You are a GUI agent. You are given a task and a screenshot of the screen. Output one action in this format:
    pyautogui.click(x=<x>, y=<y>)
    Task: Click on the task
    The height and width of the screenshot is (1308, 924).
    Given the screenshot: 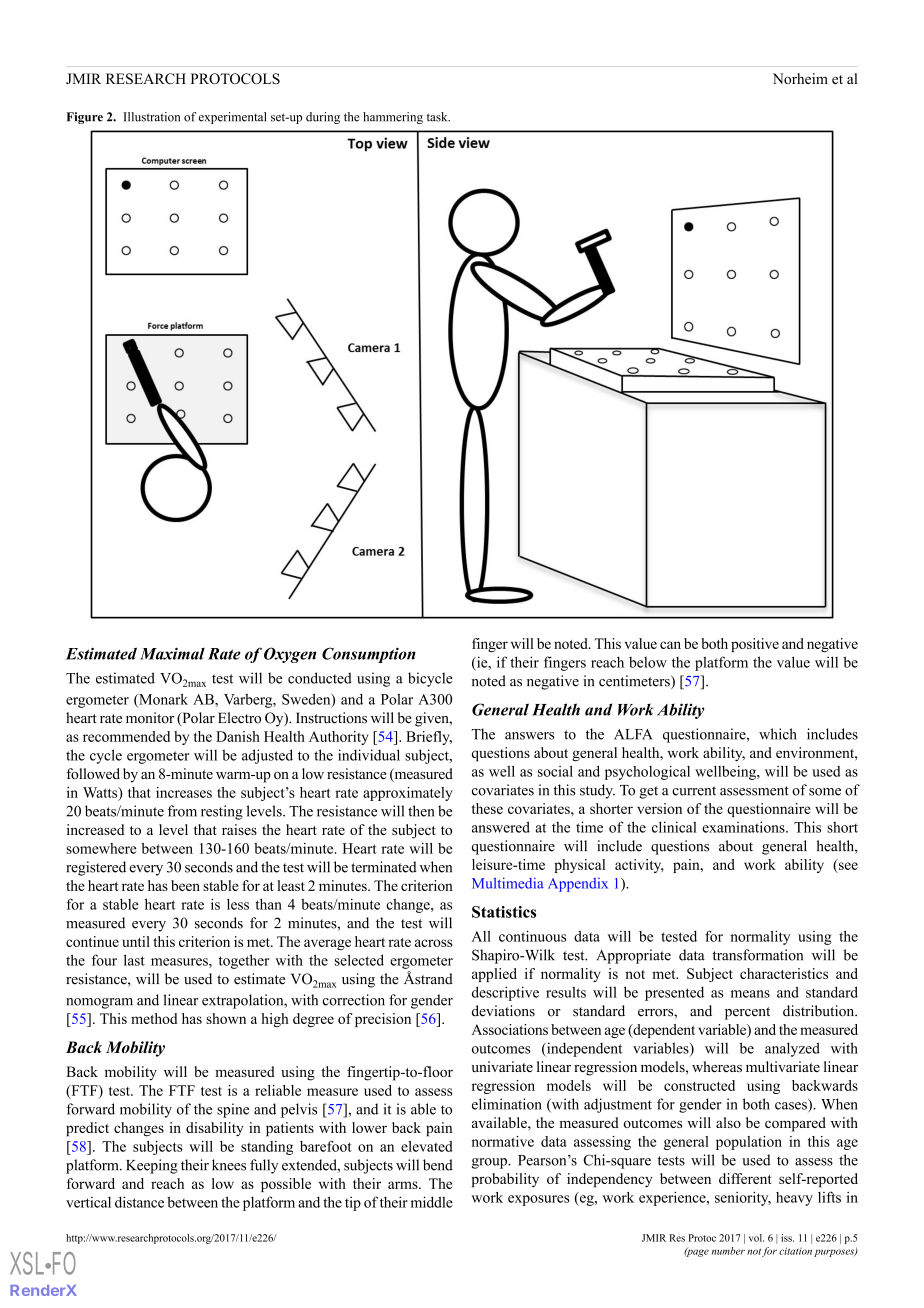 What is the action you would take?
    pyautogui.click(x=438, y=117)
